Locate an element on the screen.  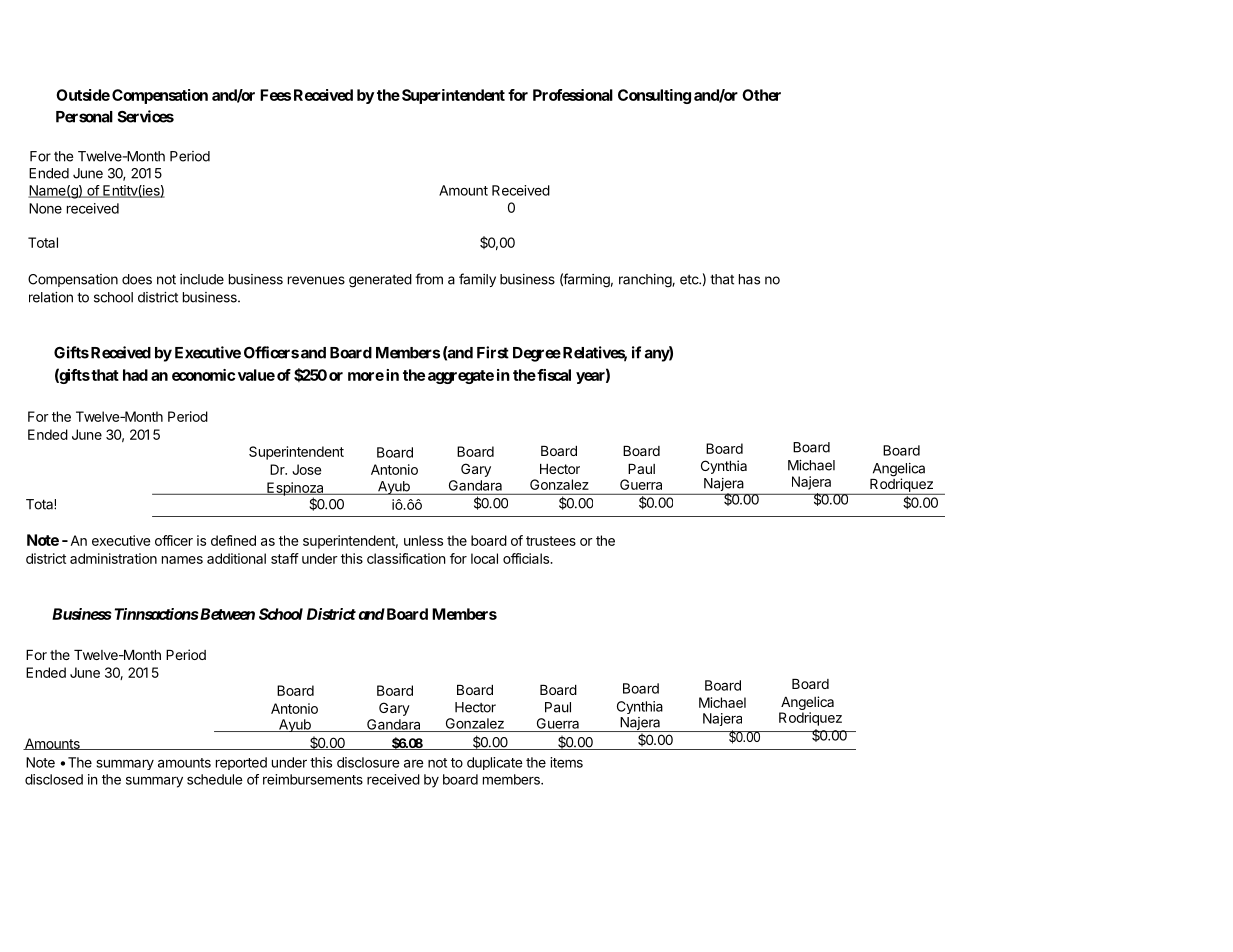
items is located at coordinates (566, 762).
